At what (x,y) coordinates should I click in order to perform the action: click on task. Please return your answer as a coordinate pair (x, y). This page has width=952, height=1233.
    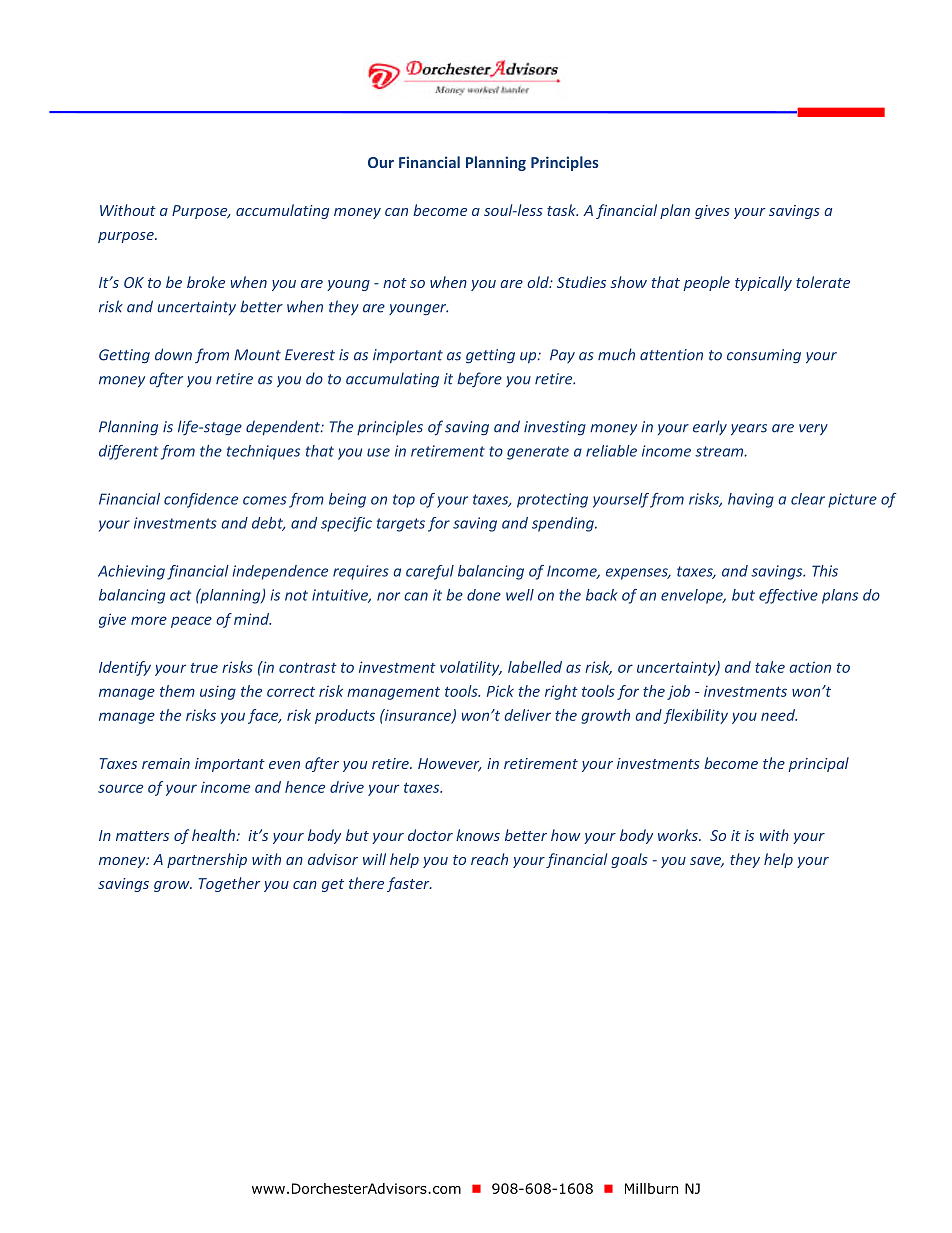
    Looking at the image, I should click on (562, 210).
